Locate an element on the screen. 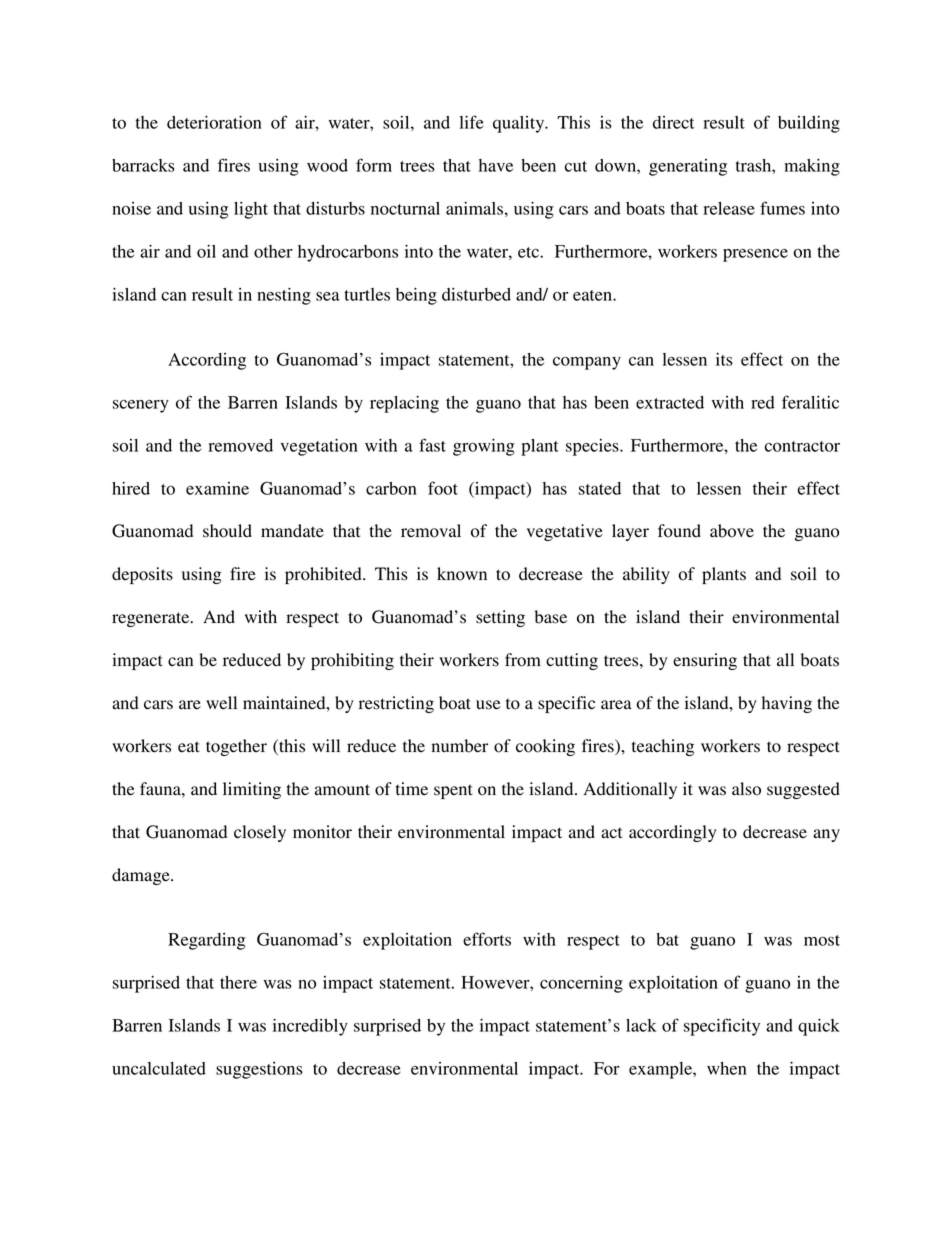 This screenshot has width=952, height=1233. deterioration is located at coordinates (214, 122).
